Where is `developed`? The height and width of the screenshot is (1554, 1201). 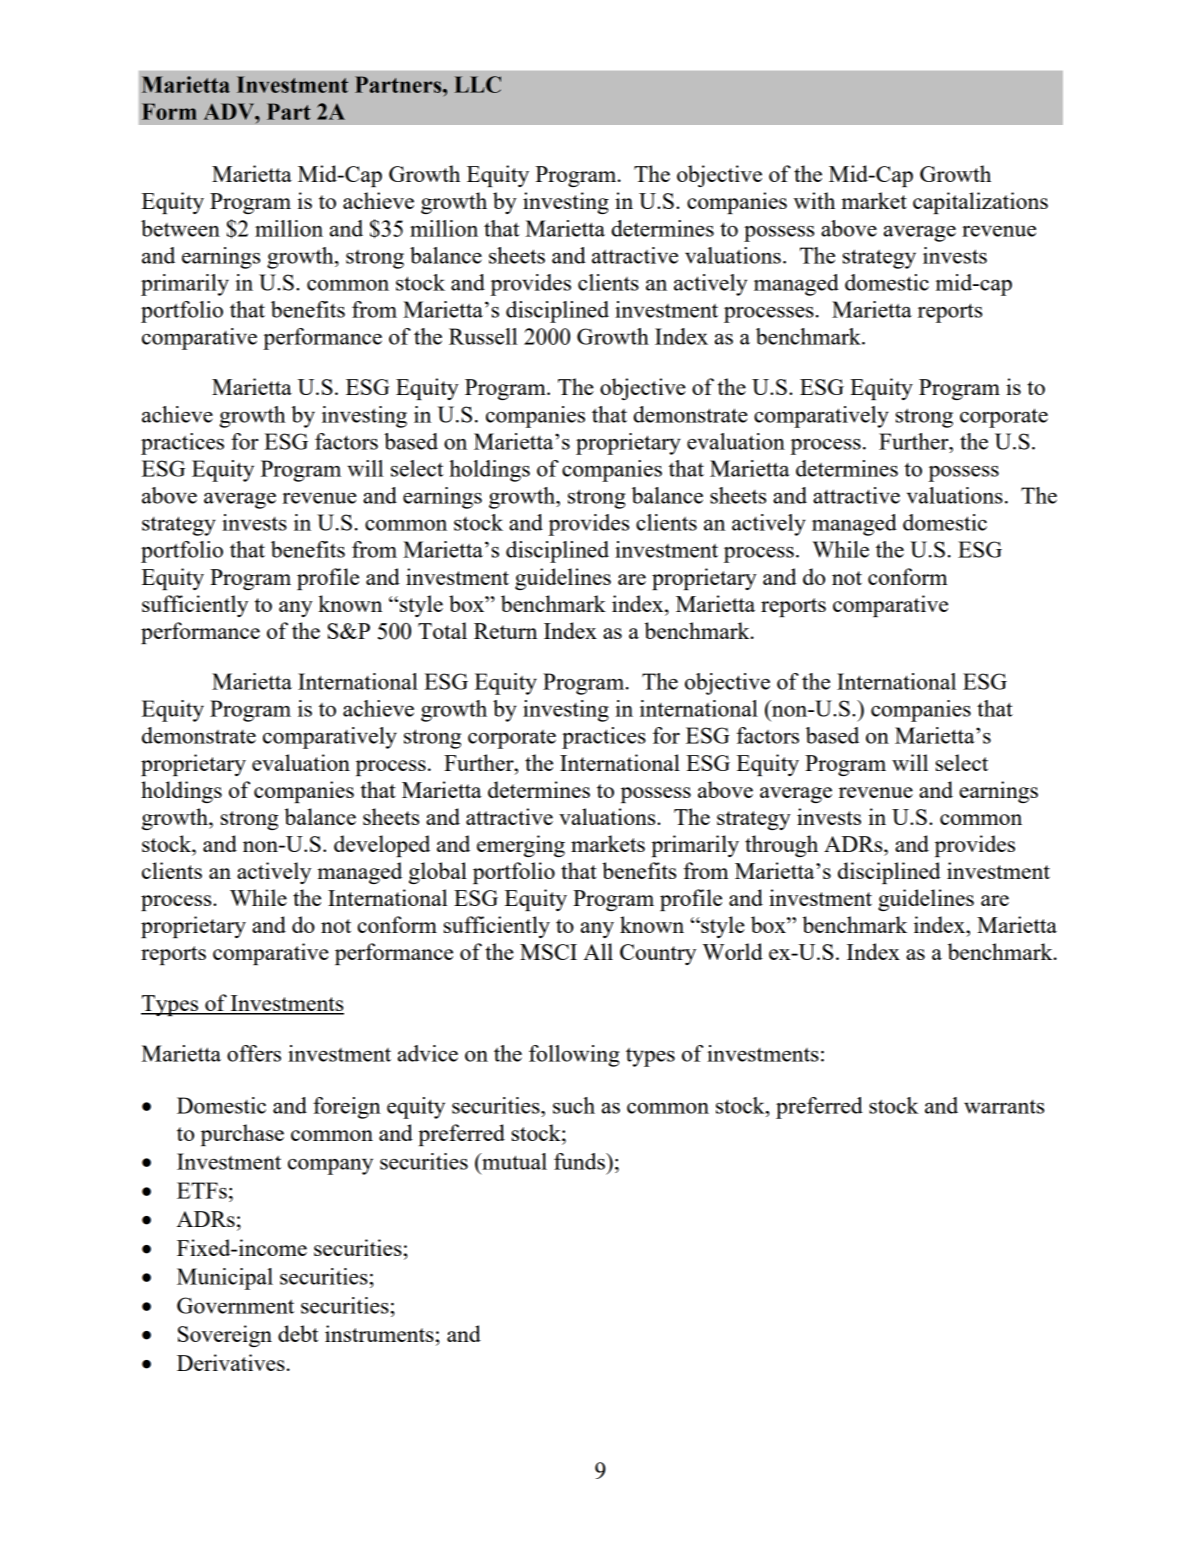
developed is located at coordinates (382, 846).
